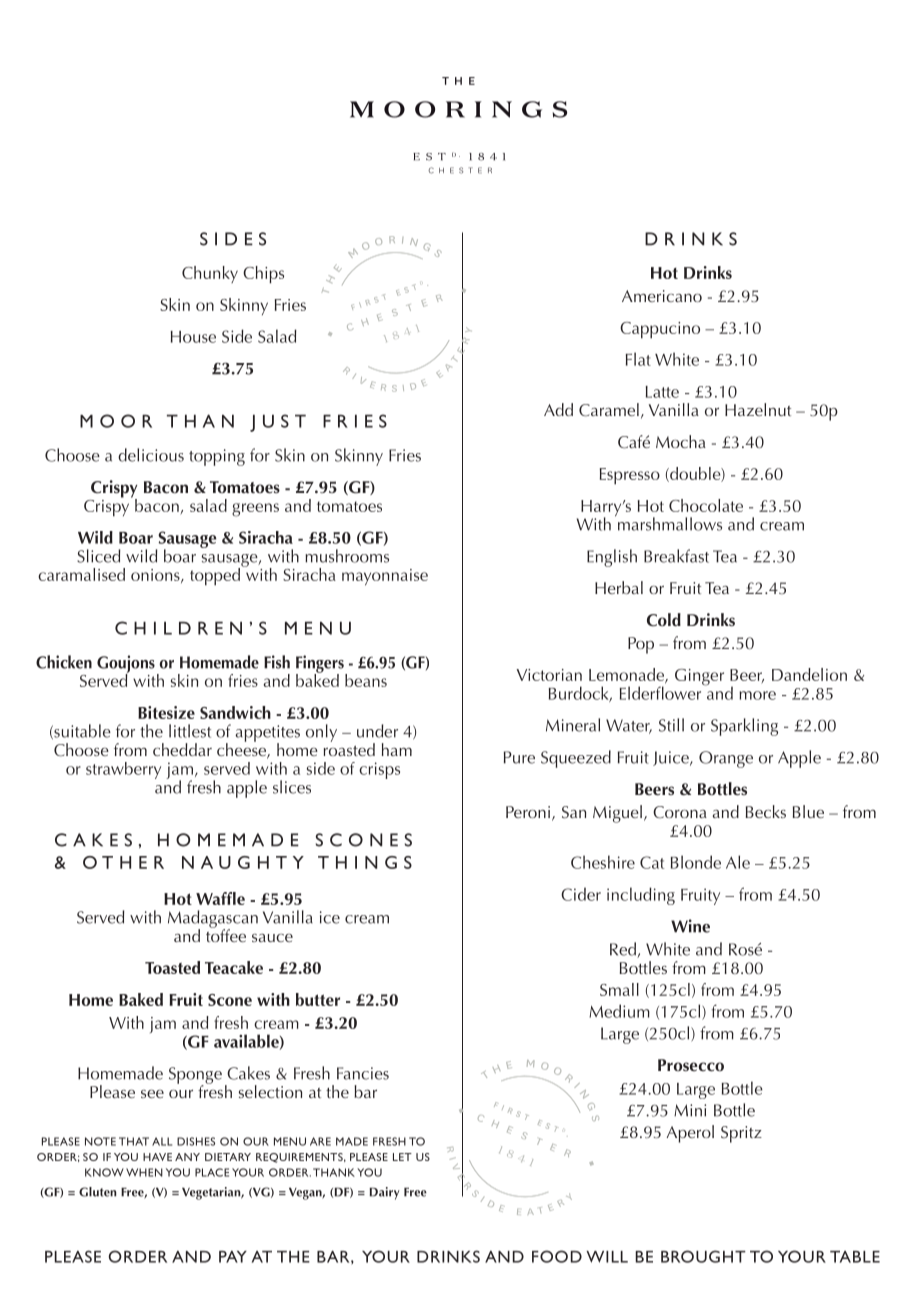 This screenshot has width=924, height=1308. I want to click on Americano, so click(662, 296).
